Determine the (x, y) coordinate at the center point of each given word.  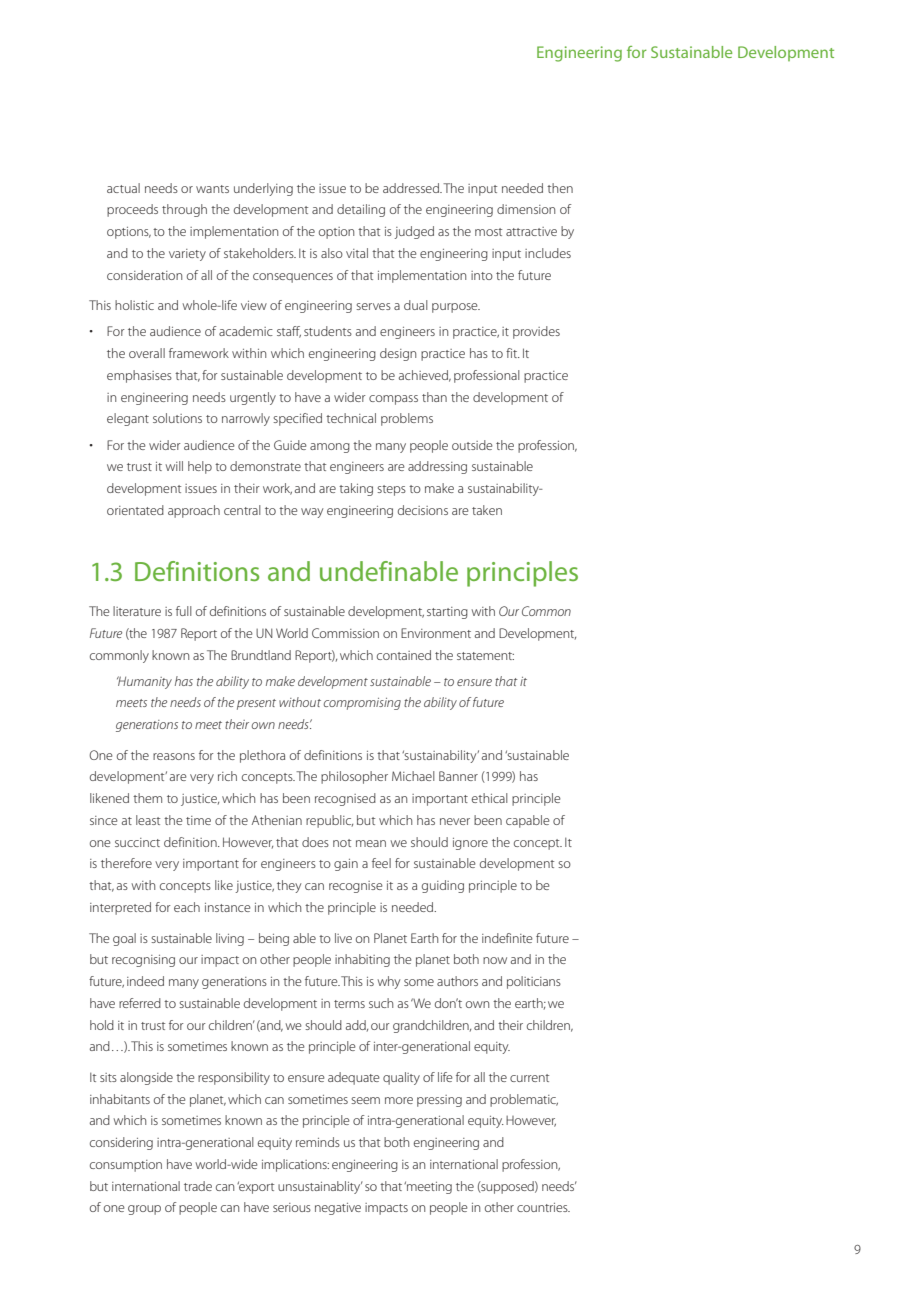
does (315, 842)
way (312, 513)
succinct (137, 842)
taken (487, 510)
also (332, 253)
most (488, 232)
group (144, 1210)
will (174, 466)
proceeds (132, 210)
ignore (470, 844)
